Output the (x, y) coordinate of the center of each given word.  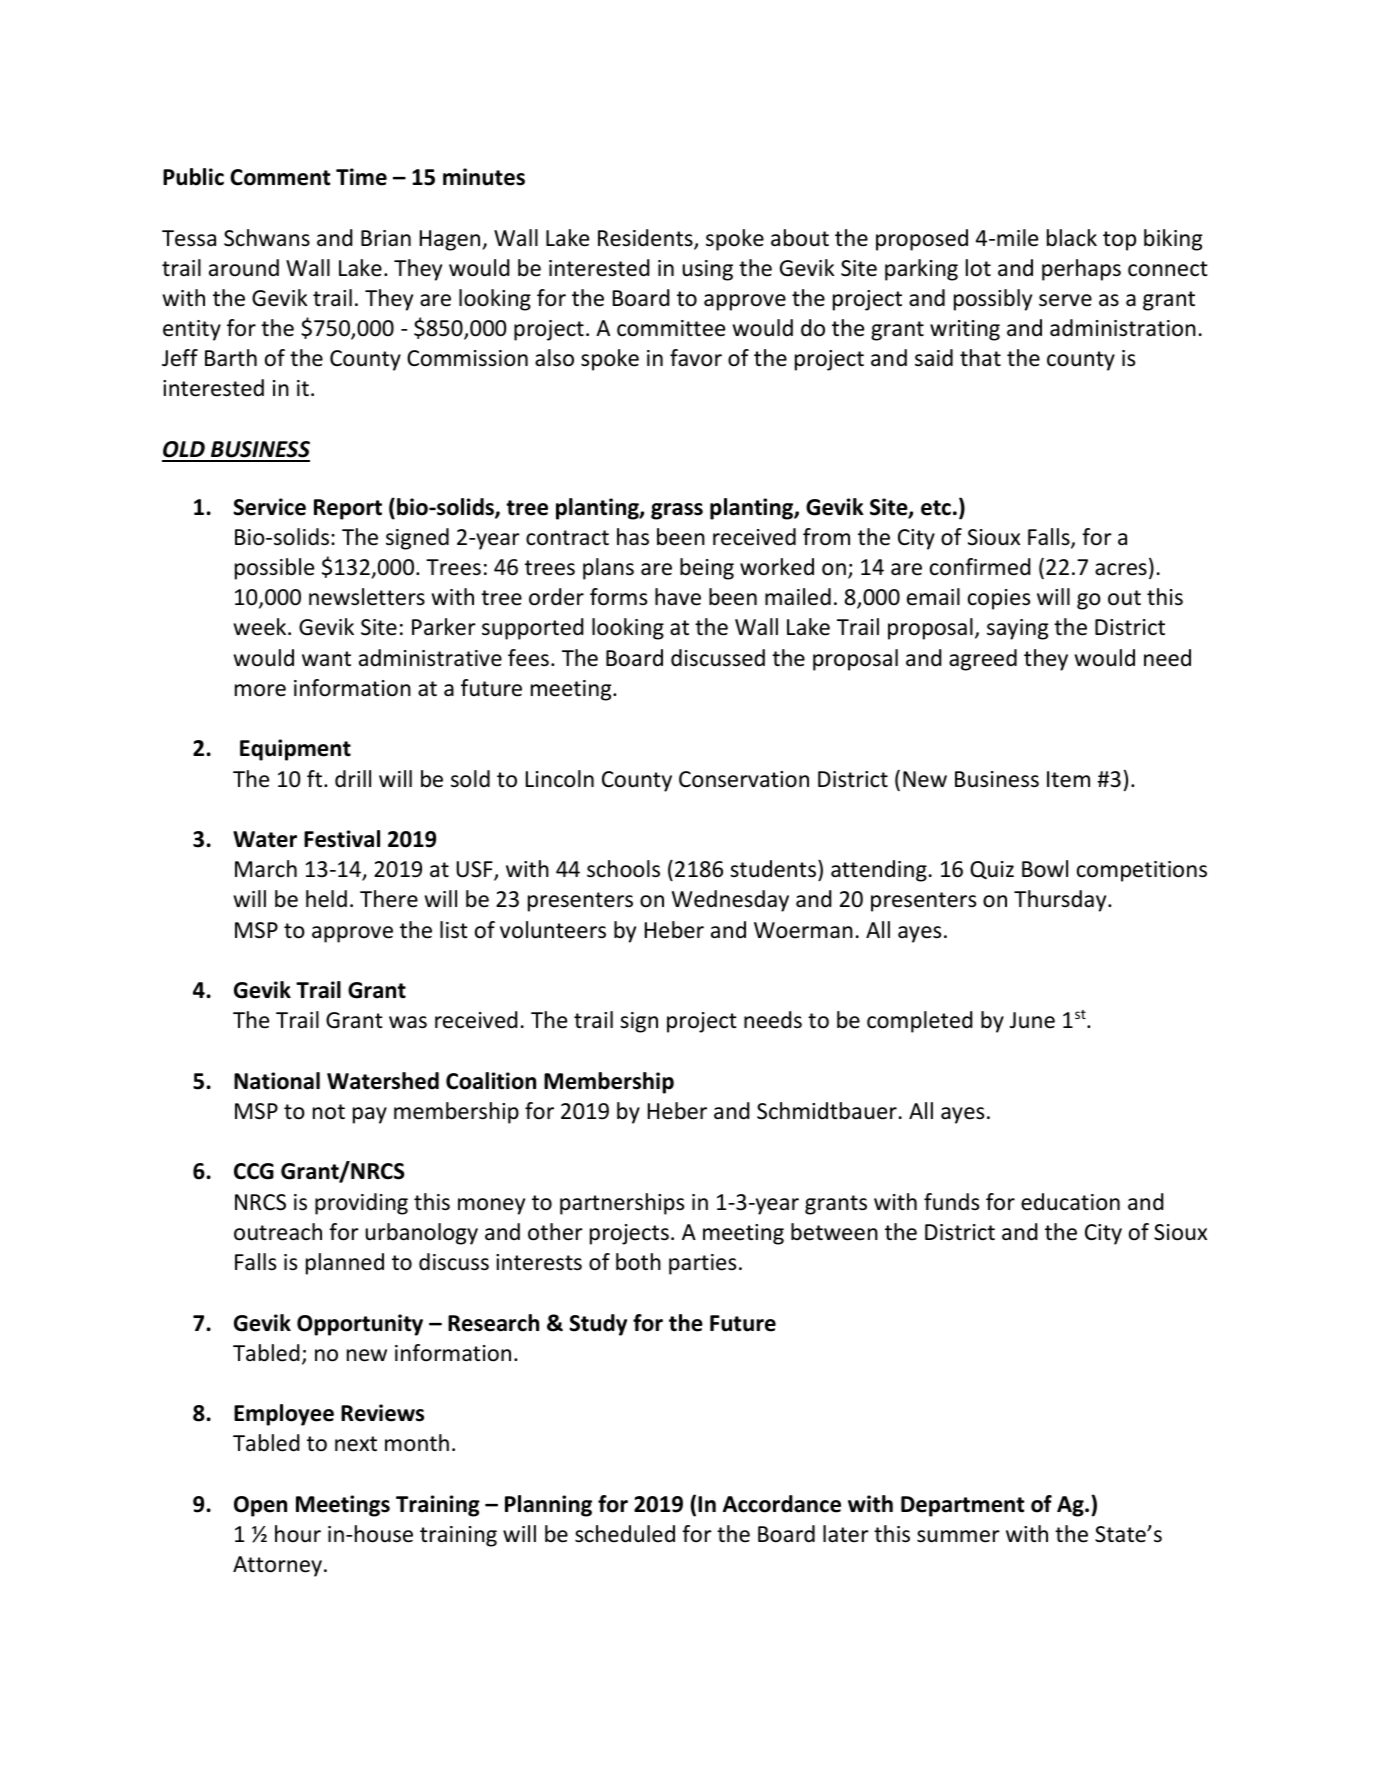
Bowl (1045, 869)
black (1072, 238)
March (266, 869)
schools (623, 869)
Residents (646, 239)
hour (298, 1534)
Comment (280, 177)
